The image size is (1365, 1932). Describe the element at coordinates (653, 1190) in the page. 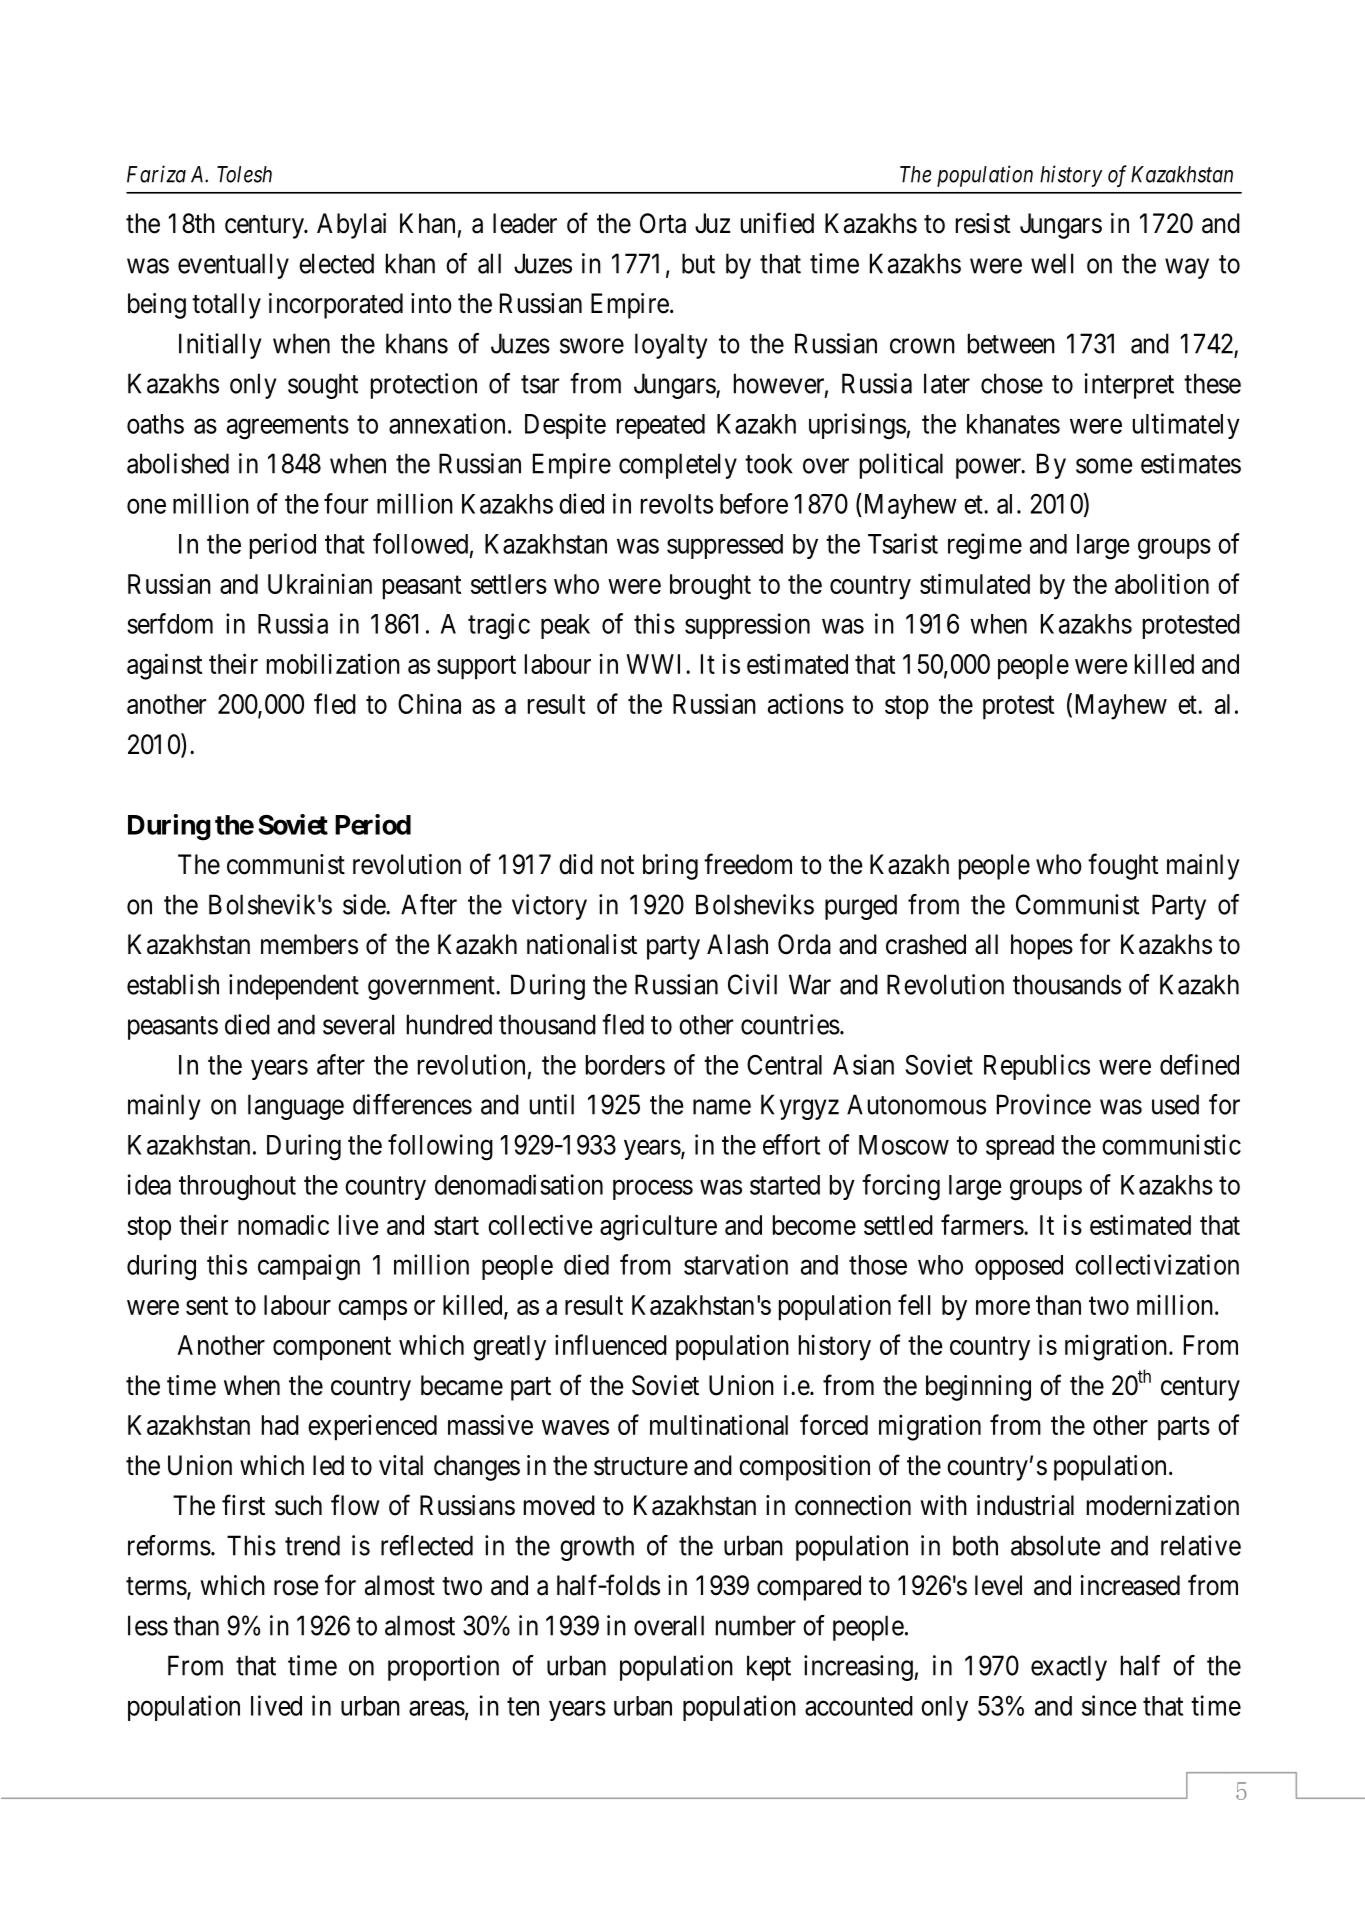

I see `process` at that location.
